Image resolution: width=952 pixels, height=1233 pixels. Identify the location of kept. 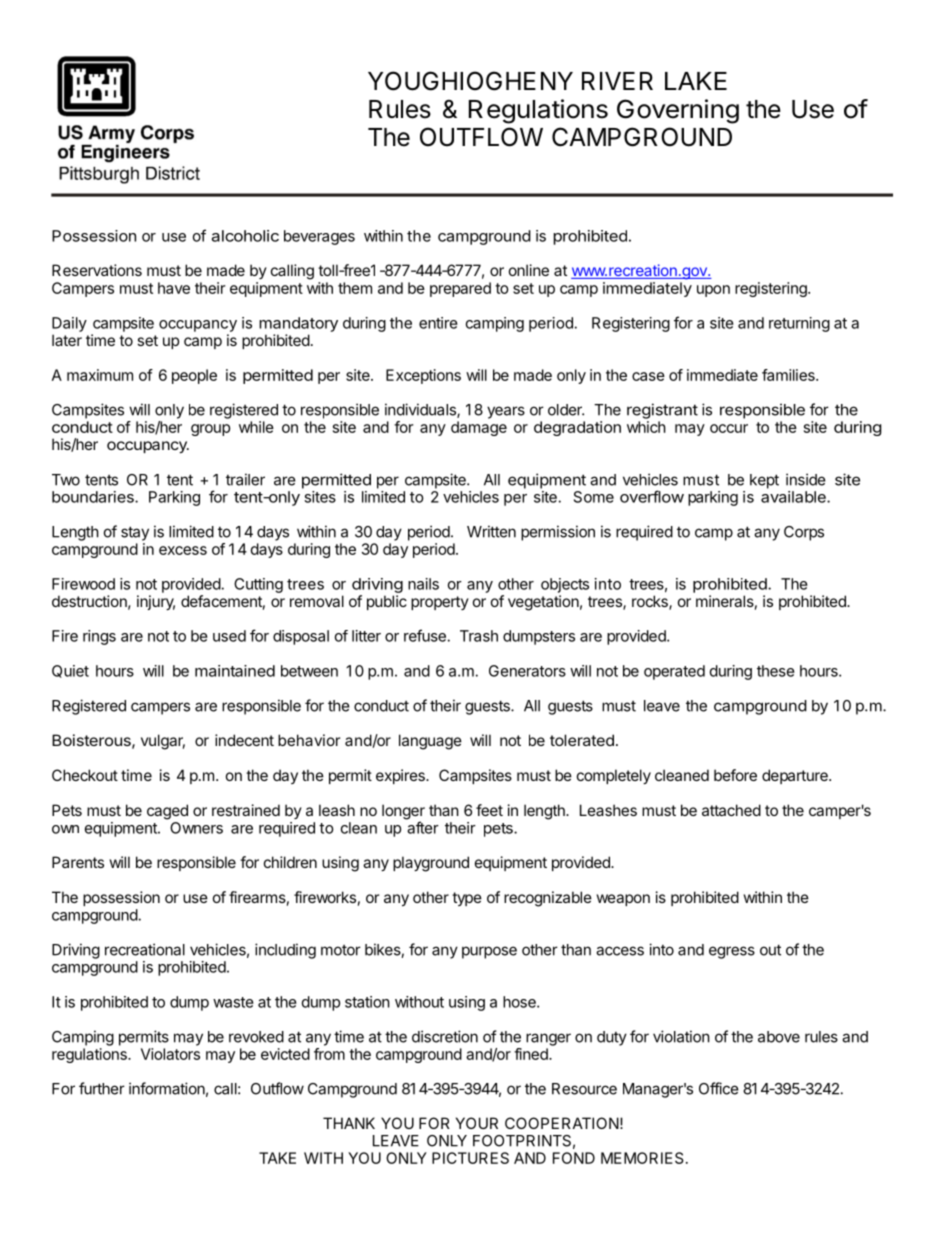
(764, 481).
